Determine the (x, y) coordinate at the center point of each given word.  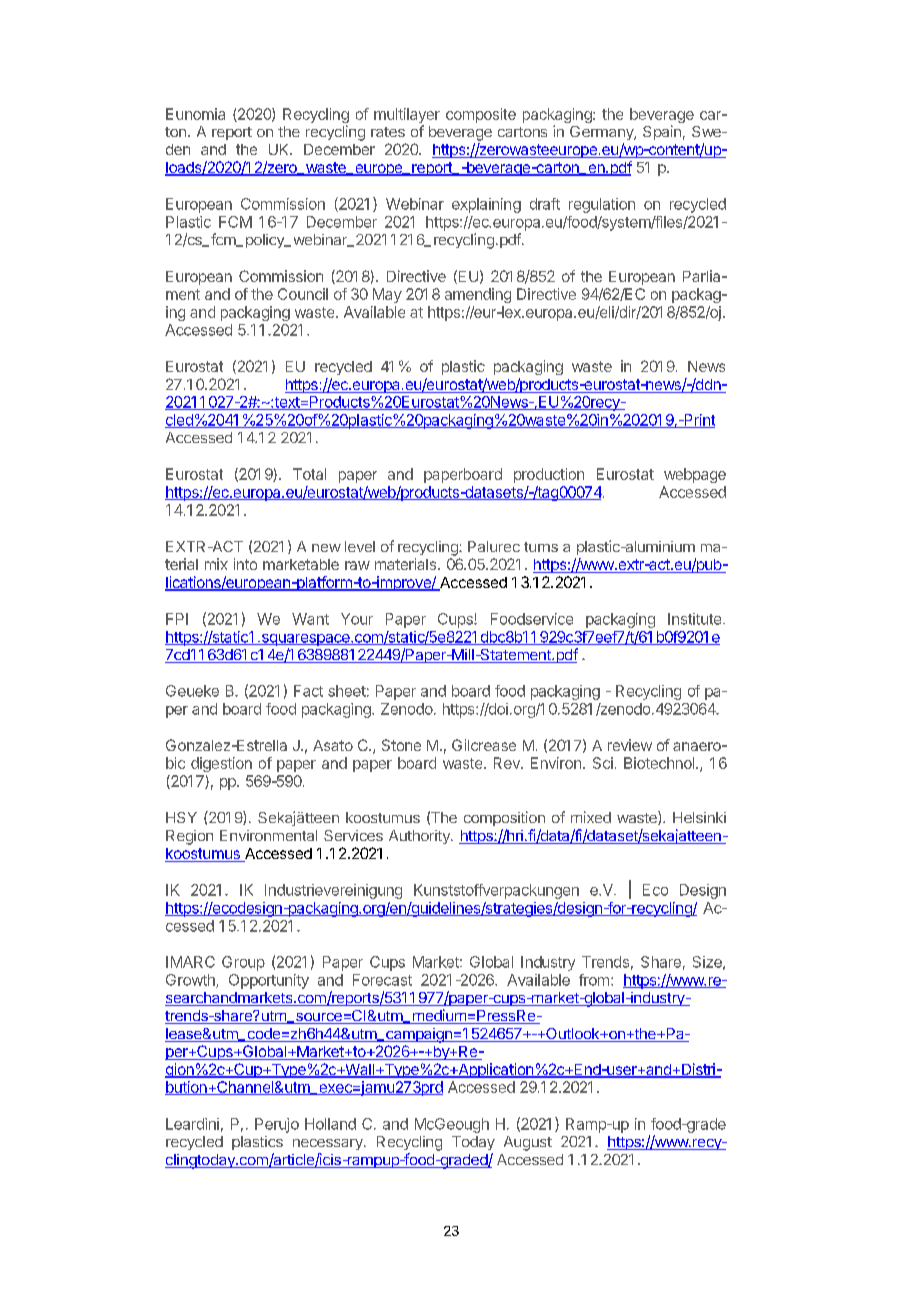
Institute (696, 619)
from (594, 980)
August (528, 1143)
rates (388, 132)
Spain (662, 132)
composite (481, 115)
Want (310, 619)
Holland (330, 1124)
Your (357, 619)
